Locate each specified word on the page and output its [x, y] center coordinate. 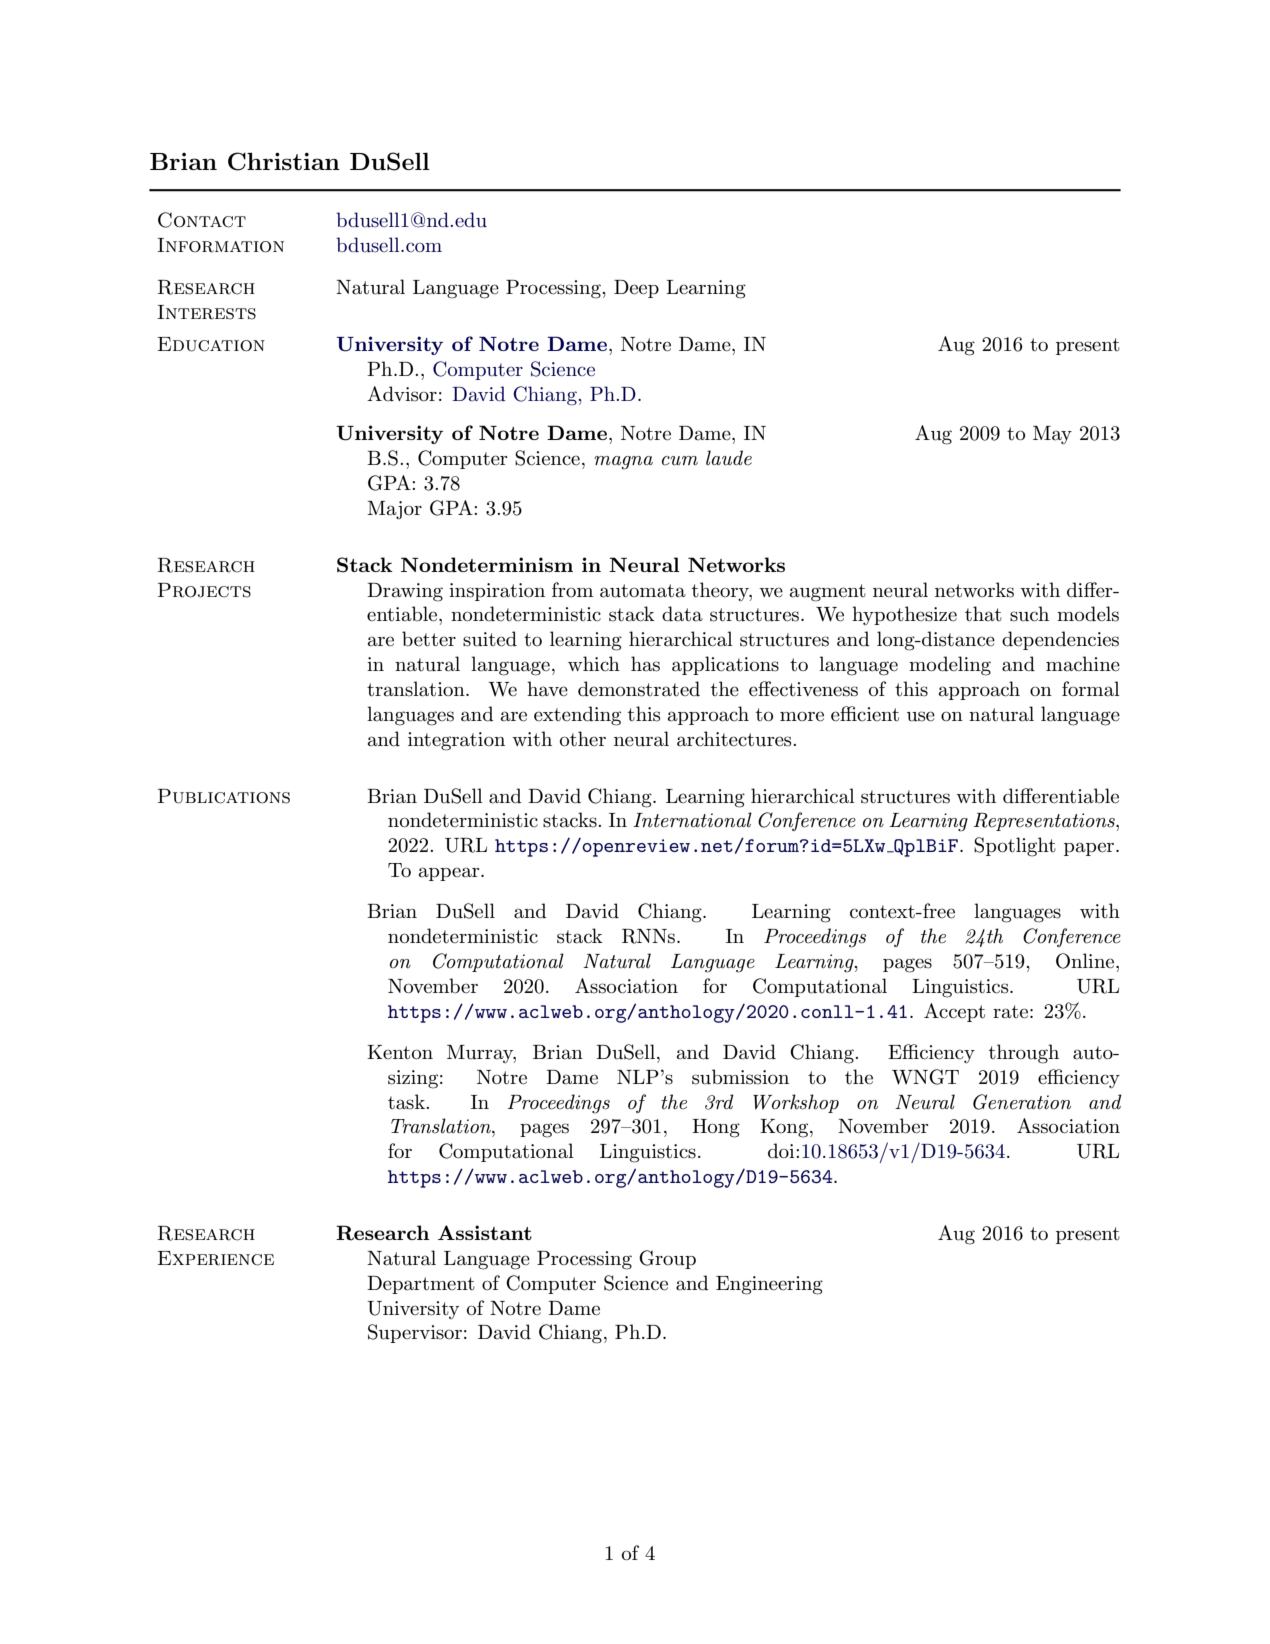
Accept [954, 1012]
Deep [636, 289]
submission [740, 1077]
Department [421, 1285]
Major [394, 510]
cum [680, 461]
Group [667, 1259]
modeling [950, 666]
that [983, 614]
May [1052, 435]
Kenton [400, 1052]
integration [456, 741]
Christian [284, 161]
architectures [735, 739]
